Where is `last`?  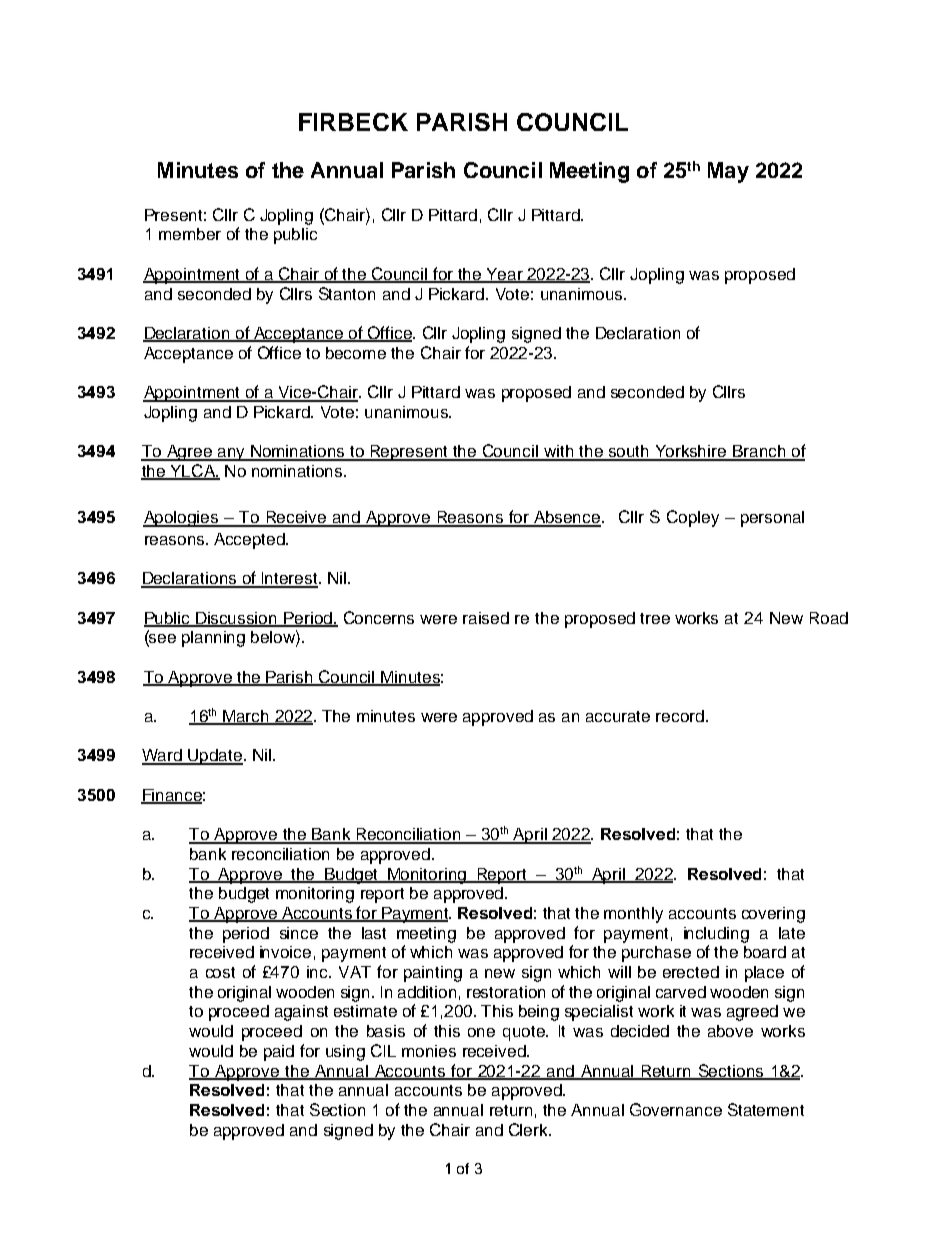 last is located at coordinates (374, 933).
